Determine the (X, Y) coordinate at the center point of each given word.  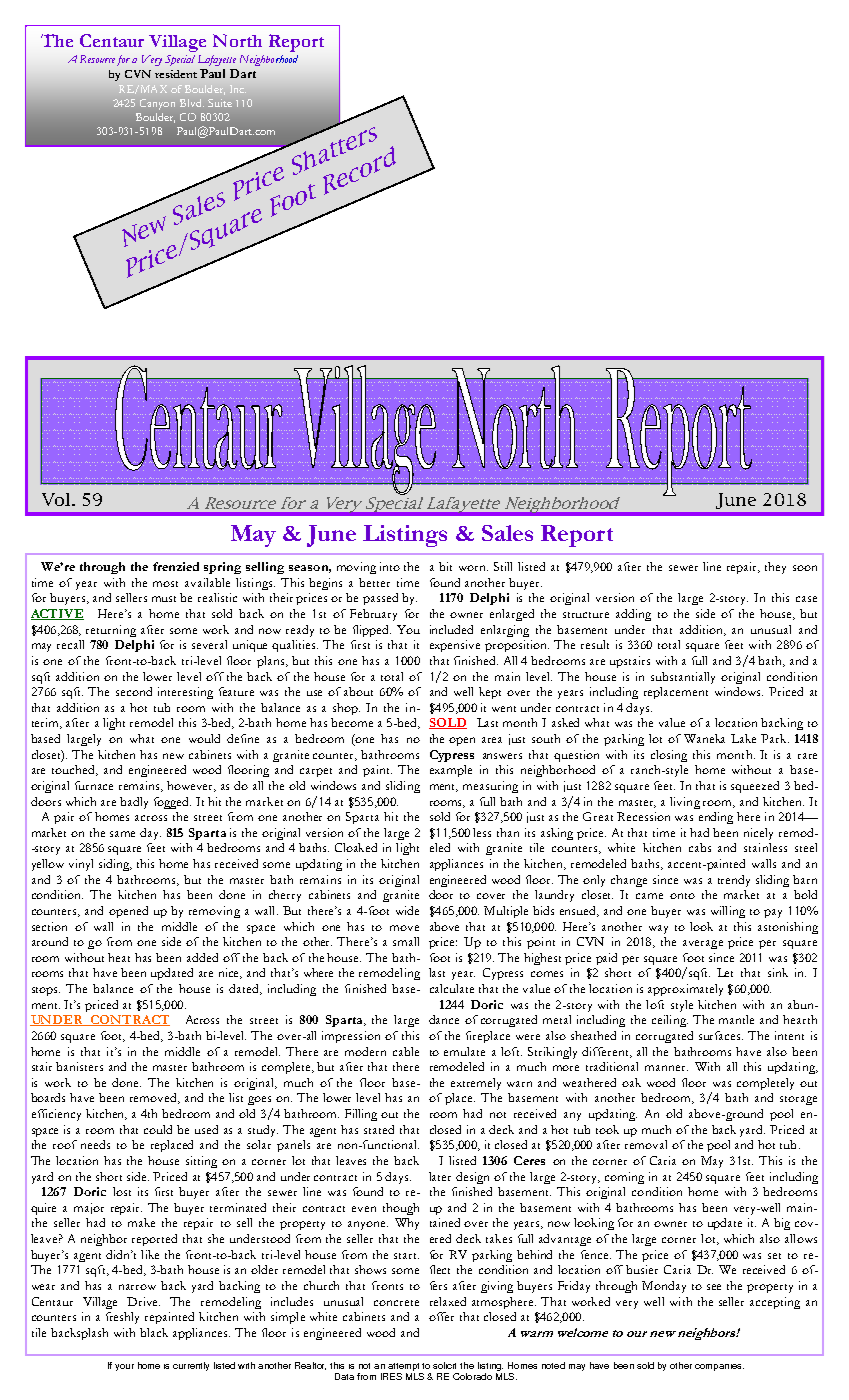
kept (490, 693)
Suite (220, 103)
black (154, 1332)
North (237, 40)
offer (441, 1316)
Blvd (192, 103)
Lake (743, 738)
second (134, 691)
